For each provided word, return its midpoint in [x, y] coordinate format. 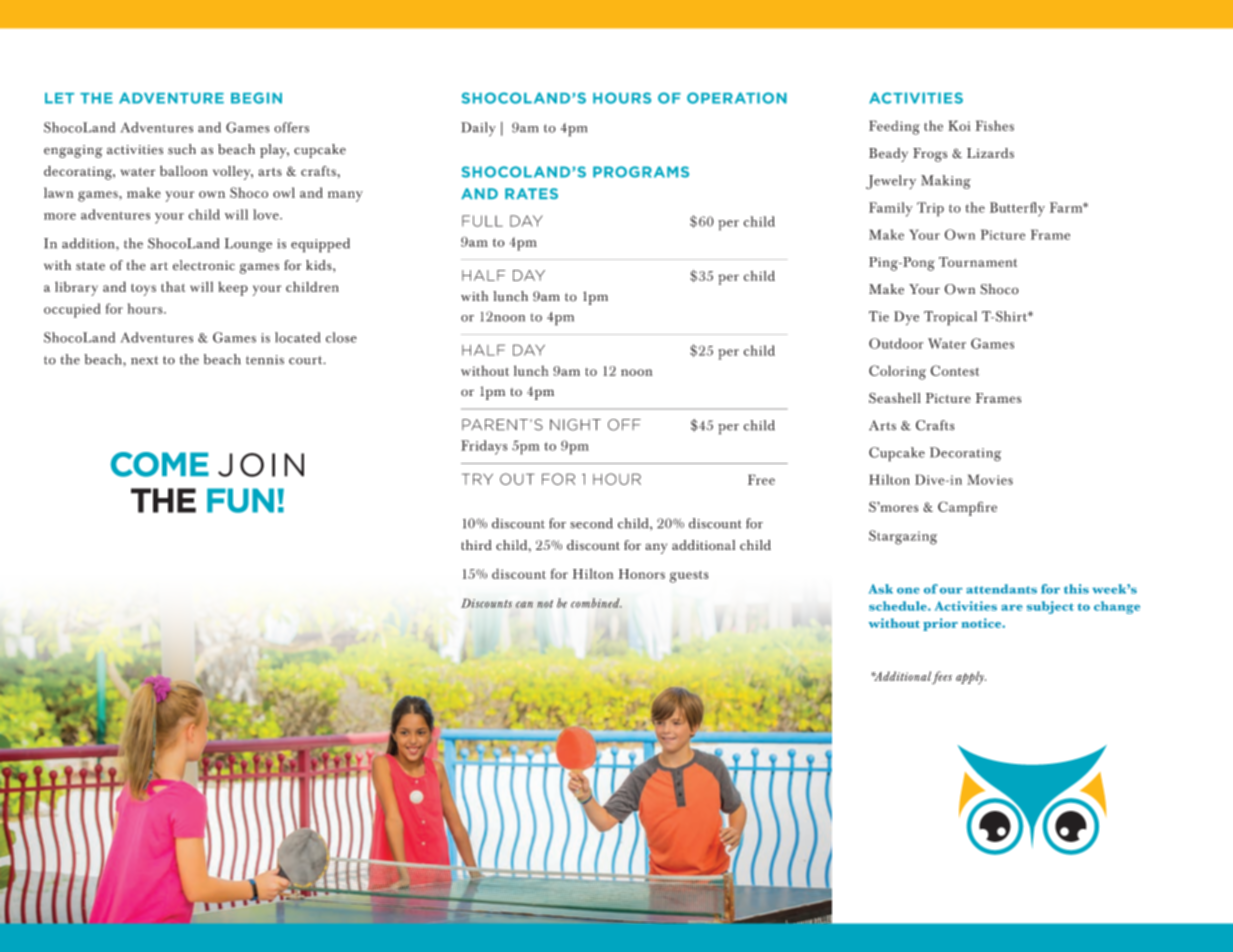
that [173, 286]
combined [596, 603]
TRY [477, 479]
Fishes [994, 125]
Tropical [950, 318]
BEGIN [256, 98]
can [524, 604]
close [341, 337]
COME [160, 464]
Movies [990, 479]
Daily [478, 129]
